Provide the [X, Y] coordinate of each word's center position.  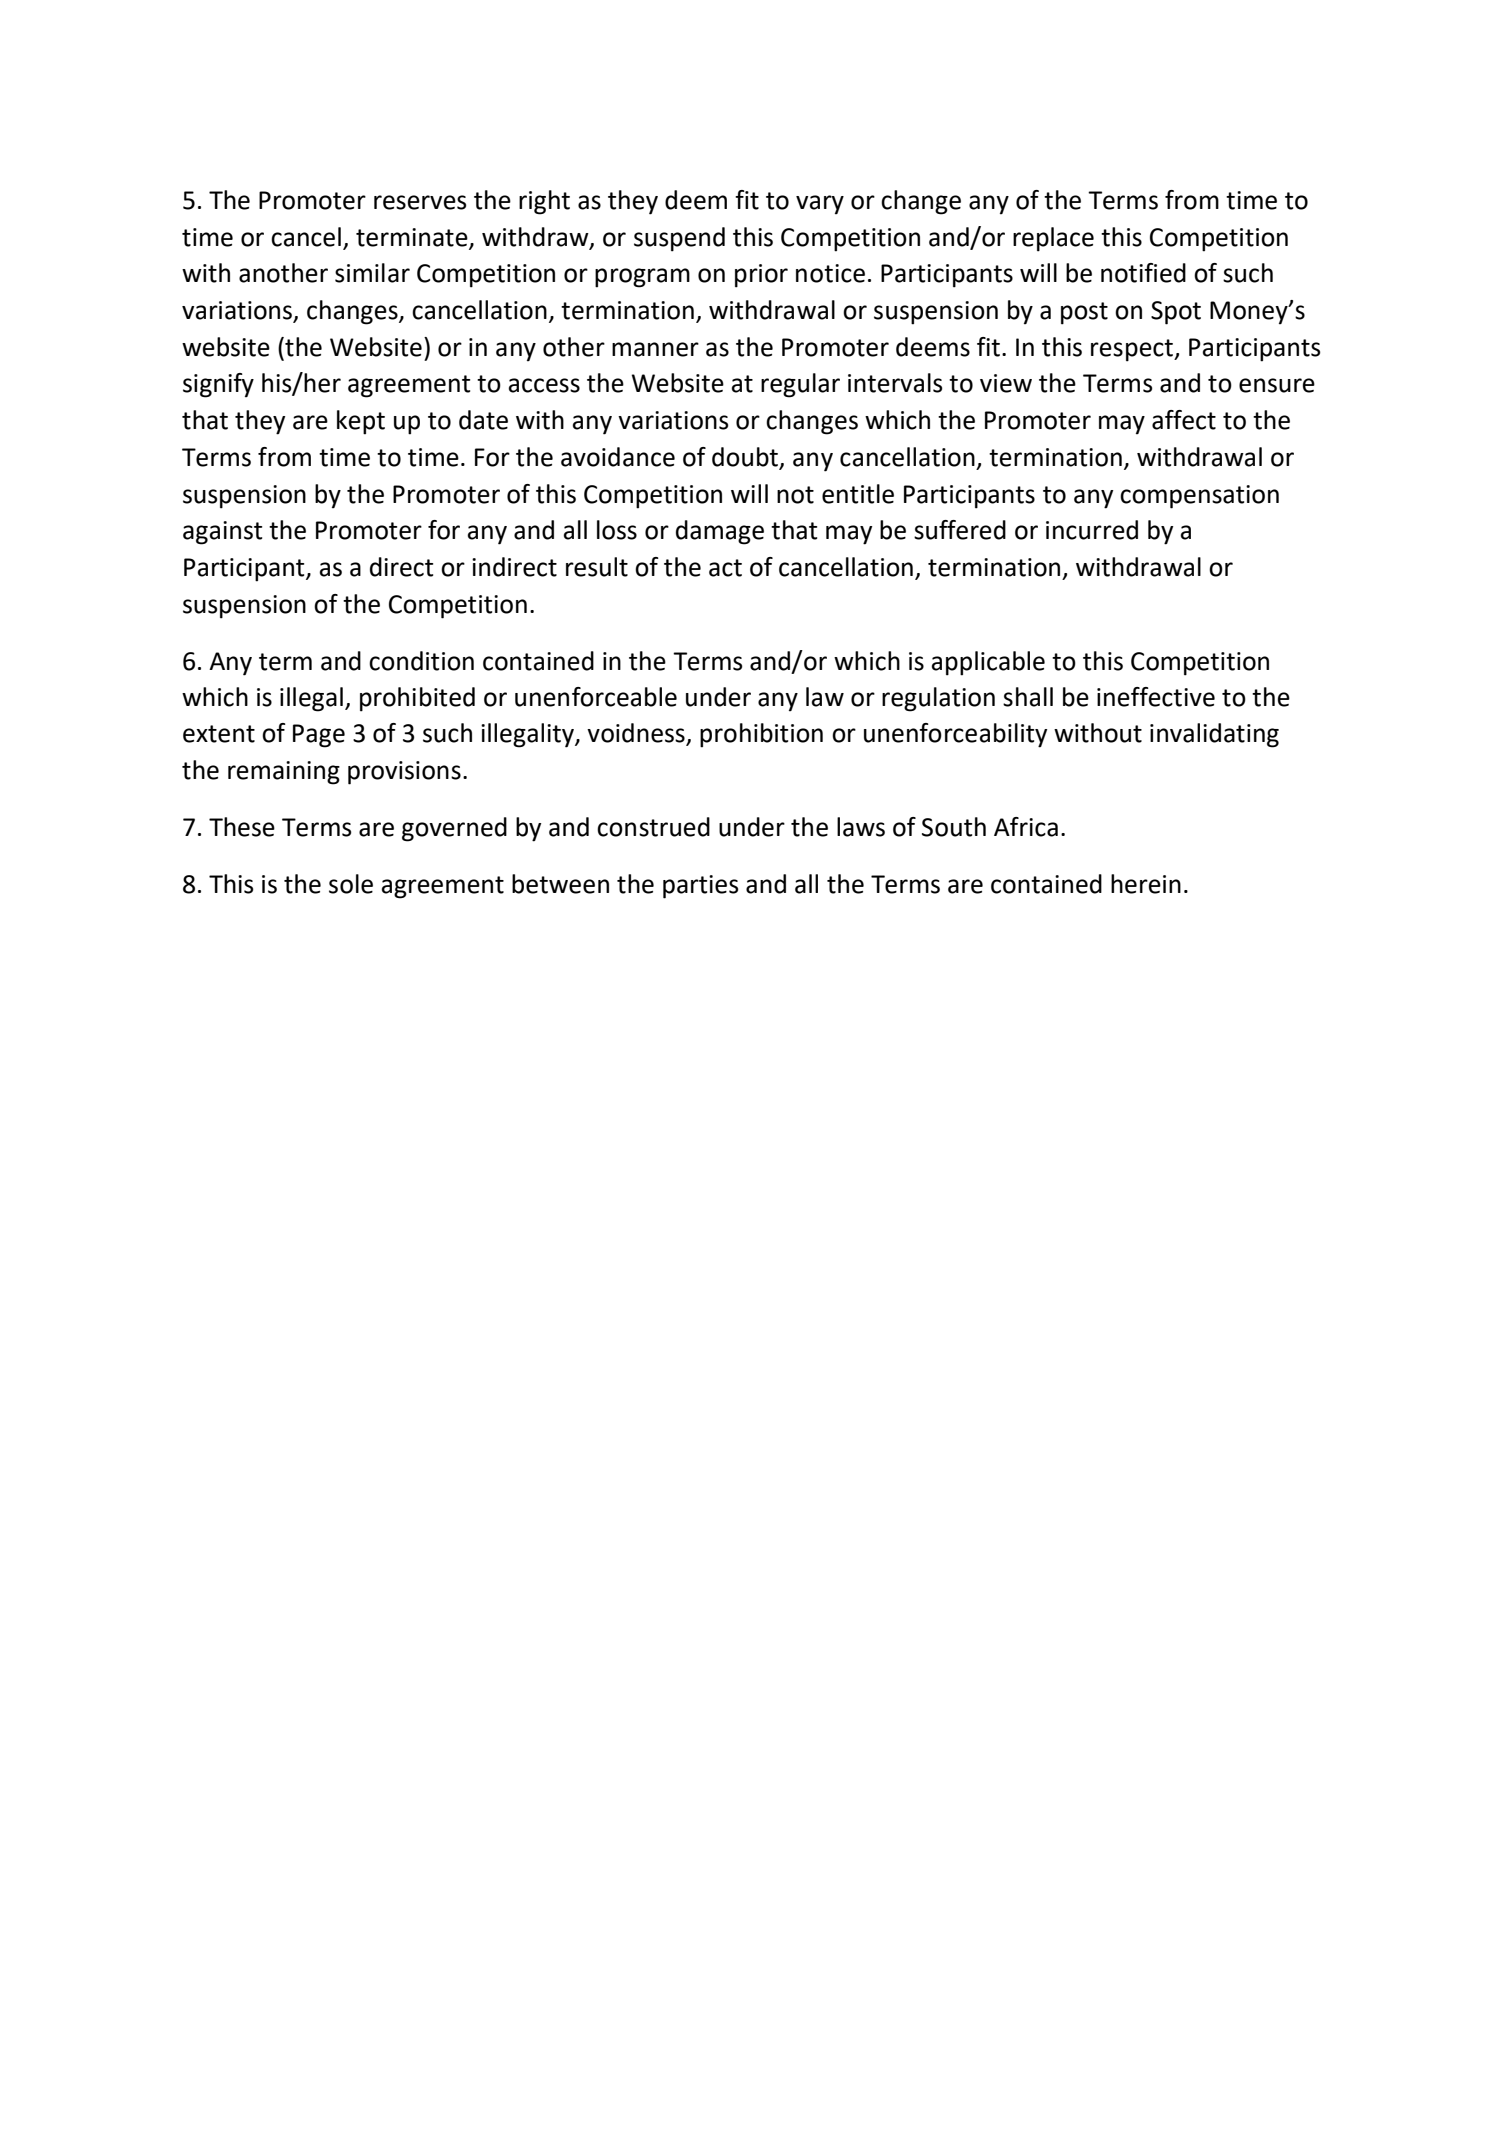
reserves [420, 202]
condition [421, 661]
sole [351, 884]
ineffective [1156, 697]
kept [361, 422]
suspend [679, 239]
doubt [745, 457]
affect [1184, 420]
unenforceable [596, 697]
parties [700, 887]
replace [1053, 239]
